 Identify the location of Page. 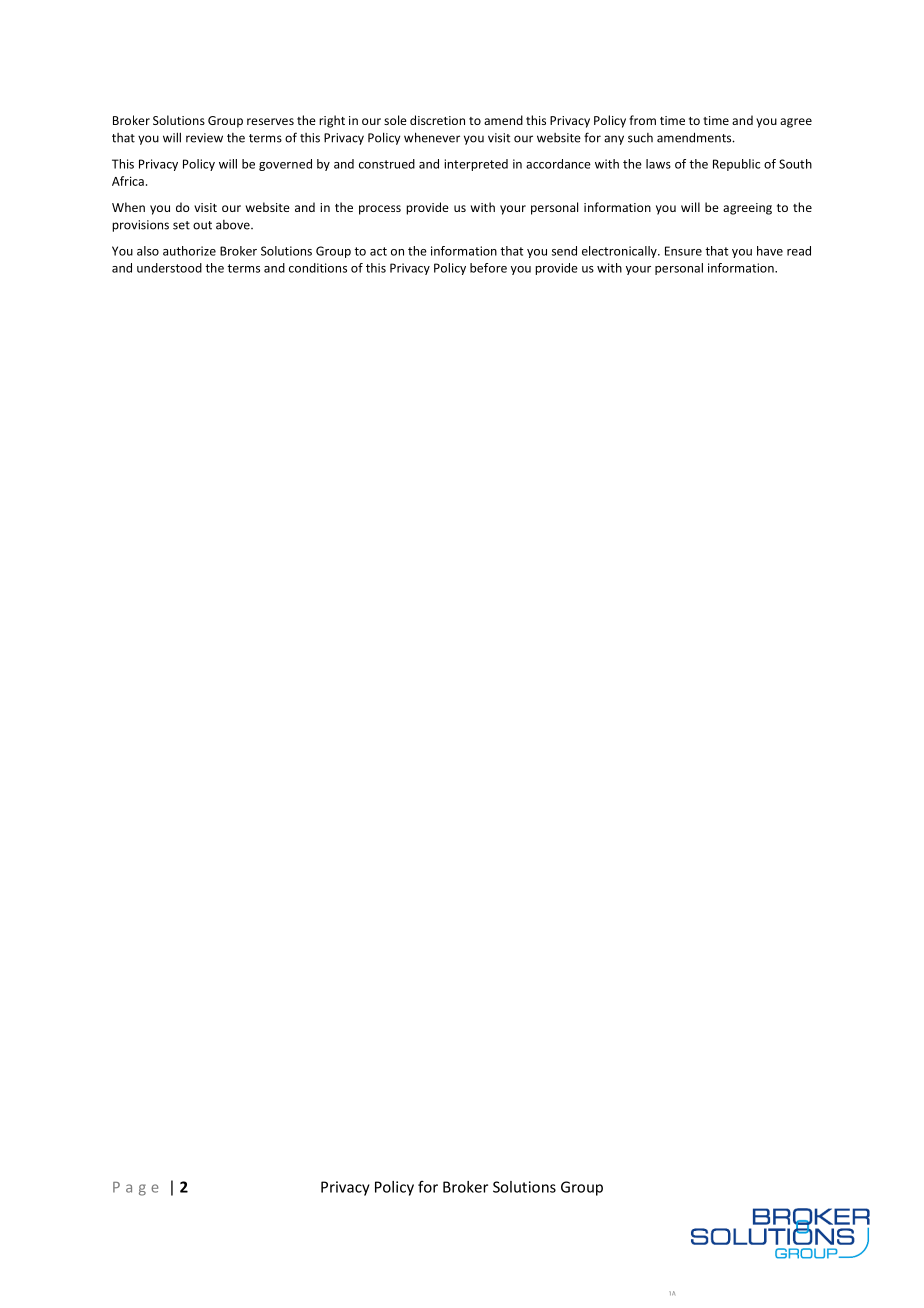
(136, 1189).
